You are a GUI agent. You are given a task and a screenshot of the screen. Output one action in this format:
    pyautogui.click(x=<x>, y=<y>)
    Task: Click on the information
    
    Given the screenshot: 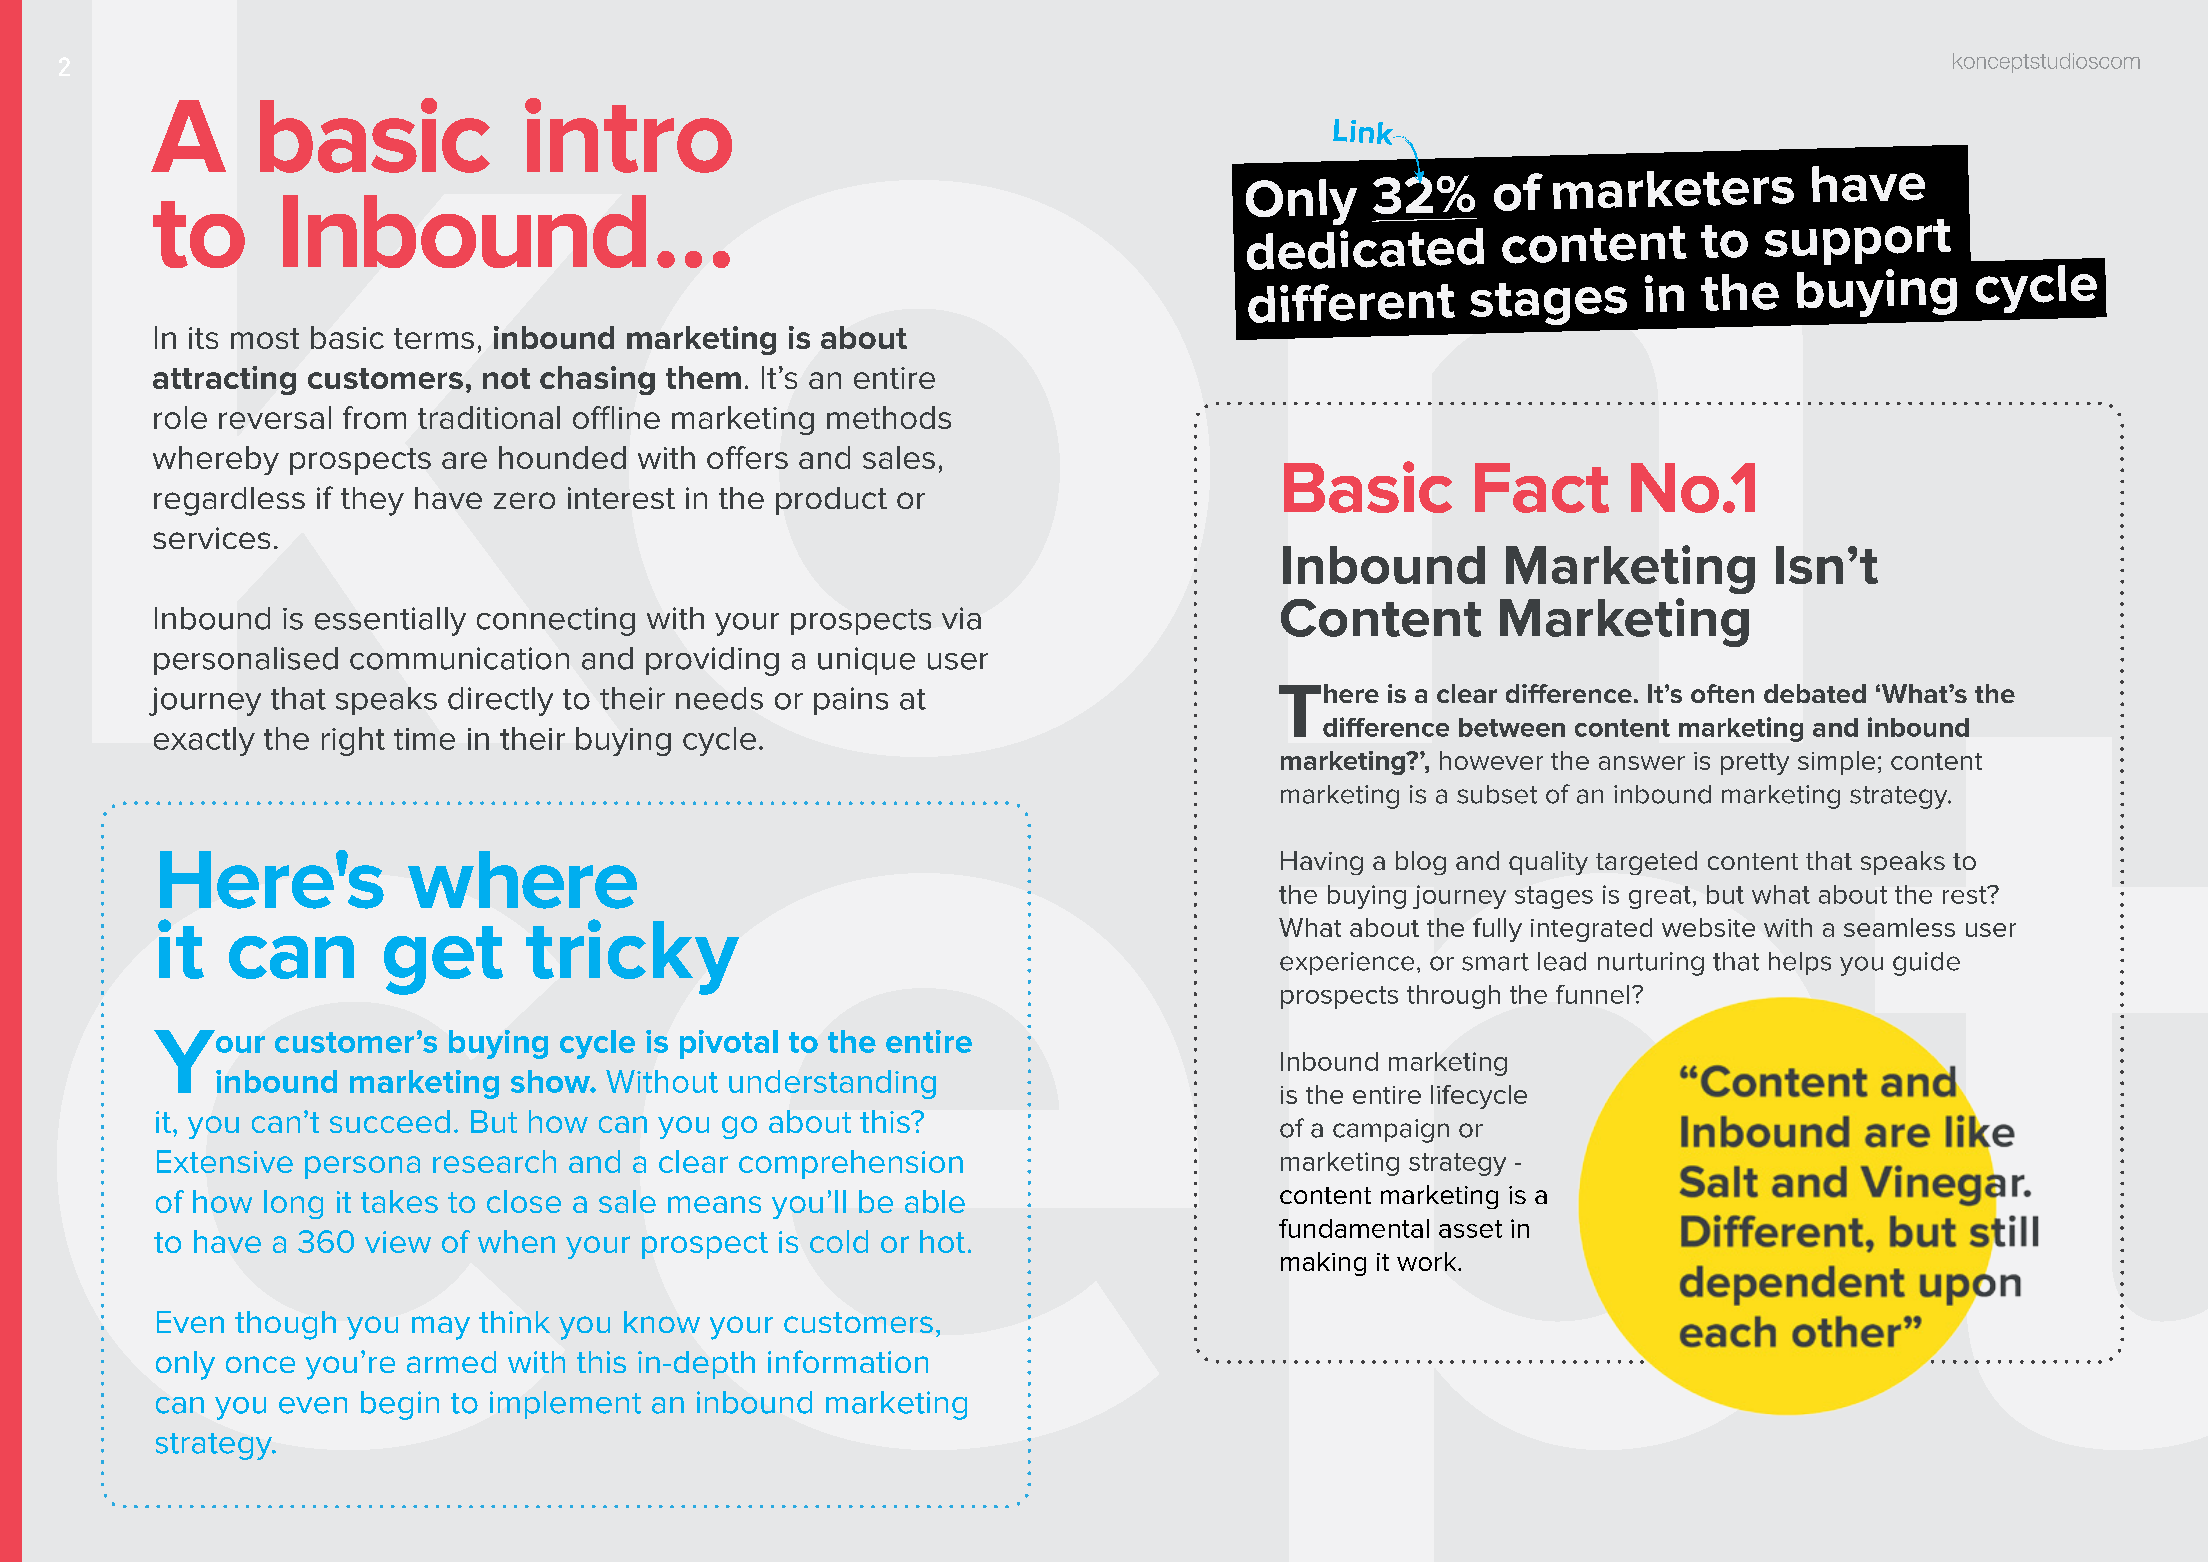 What is the action you would take?
    pyautogui.click(x=848, y=1361)
